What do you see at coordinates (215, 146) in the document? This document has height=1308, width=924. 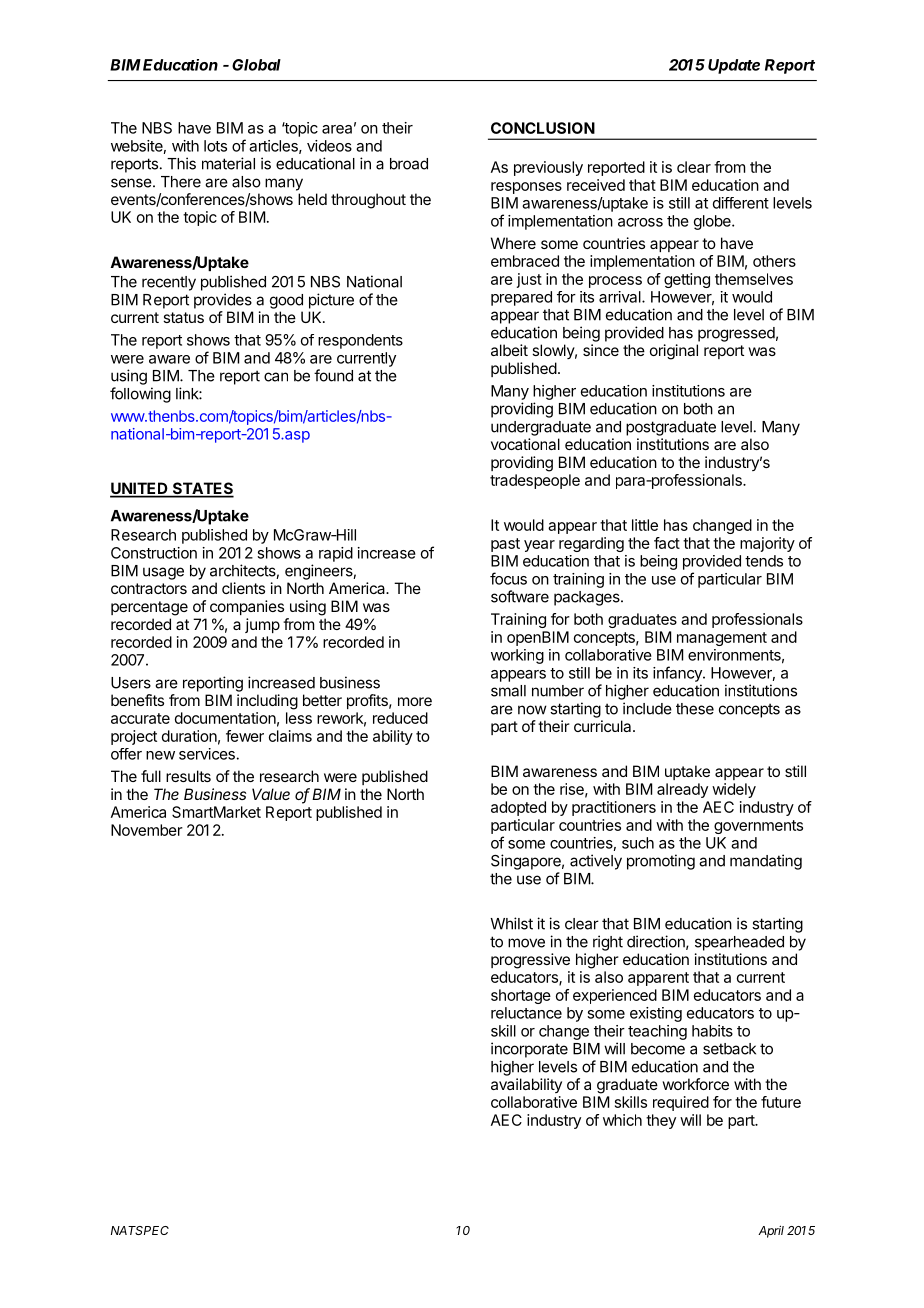 I see `lots` at bounding box center [215, 146].
